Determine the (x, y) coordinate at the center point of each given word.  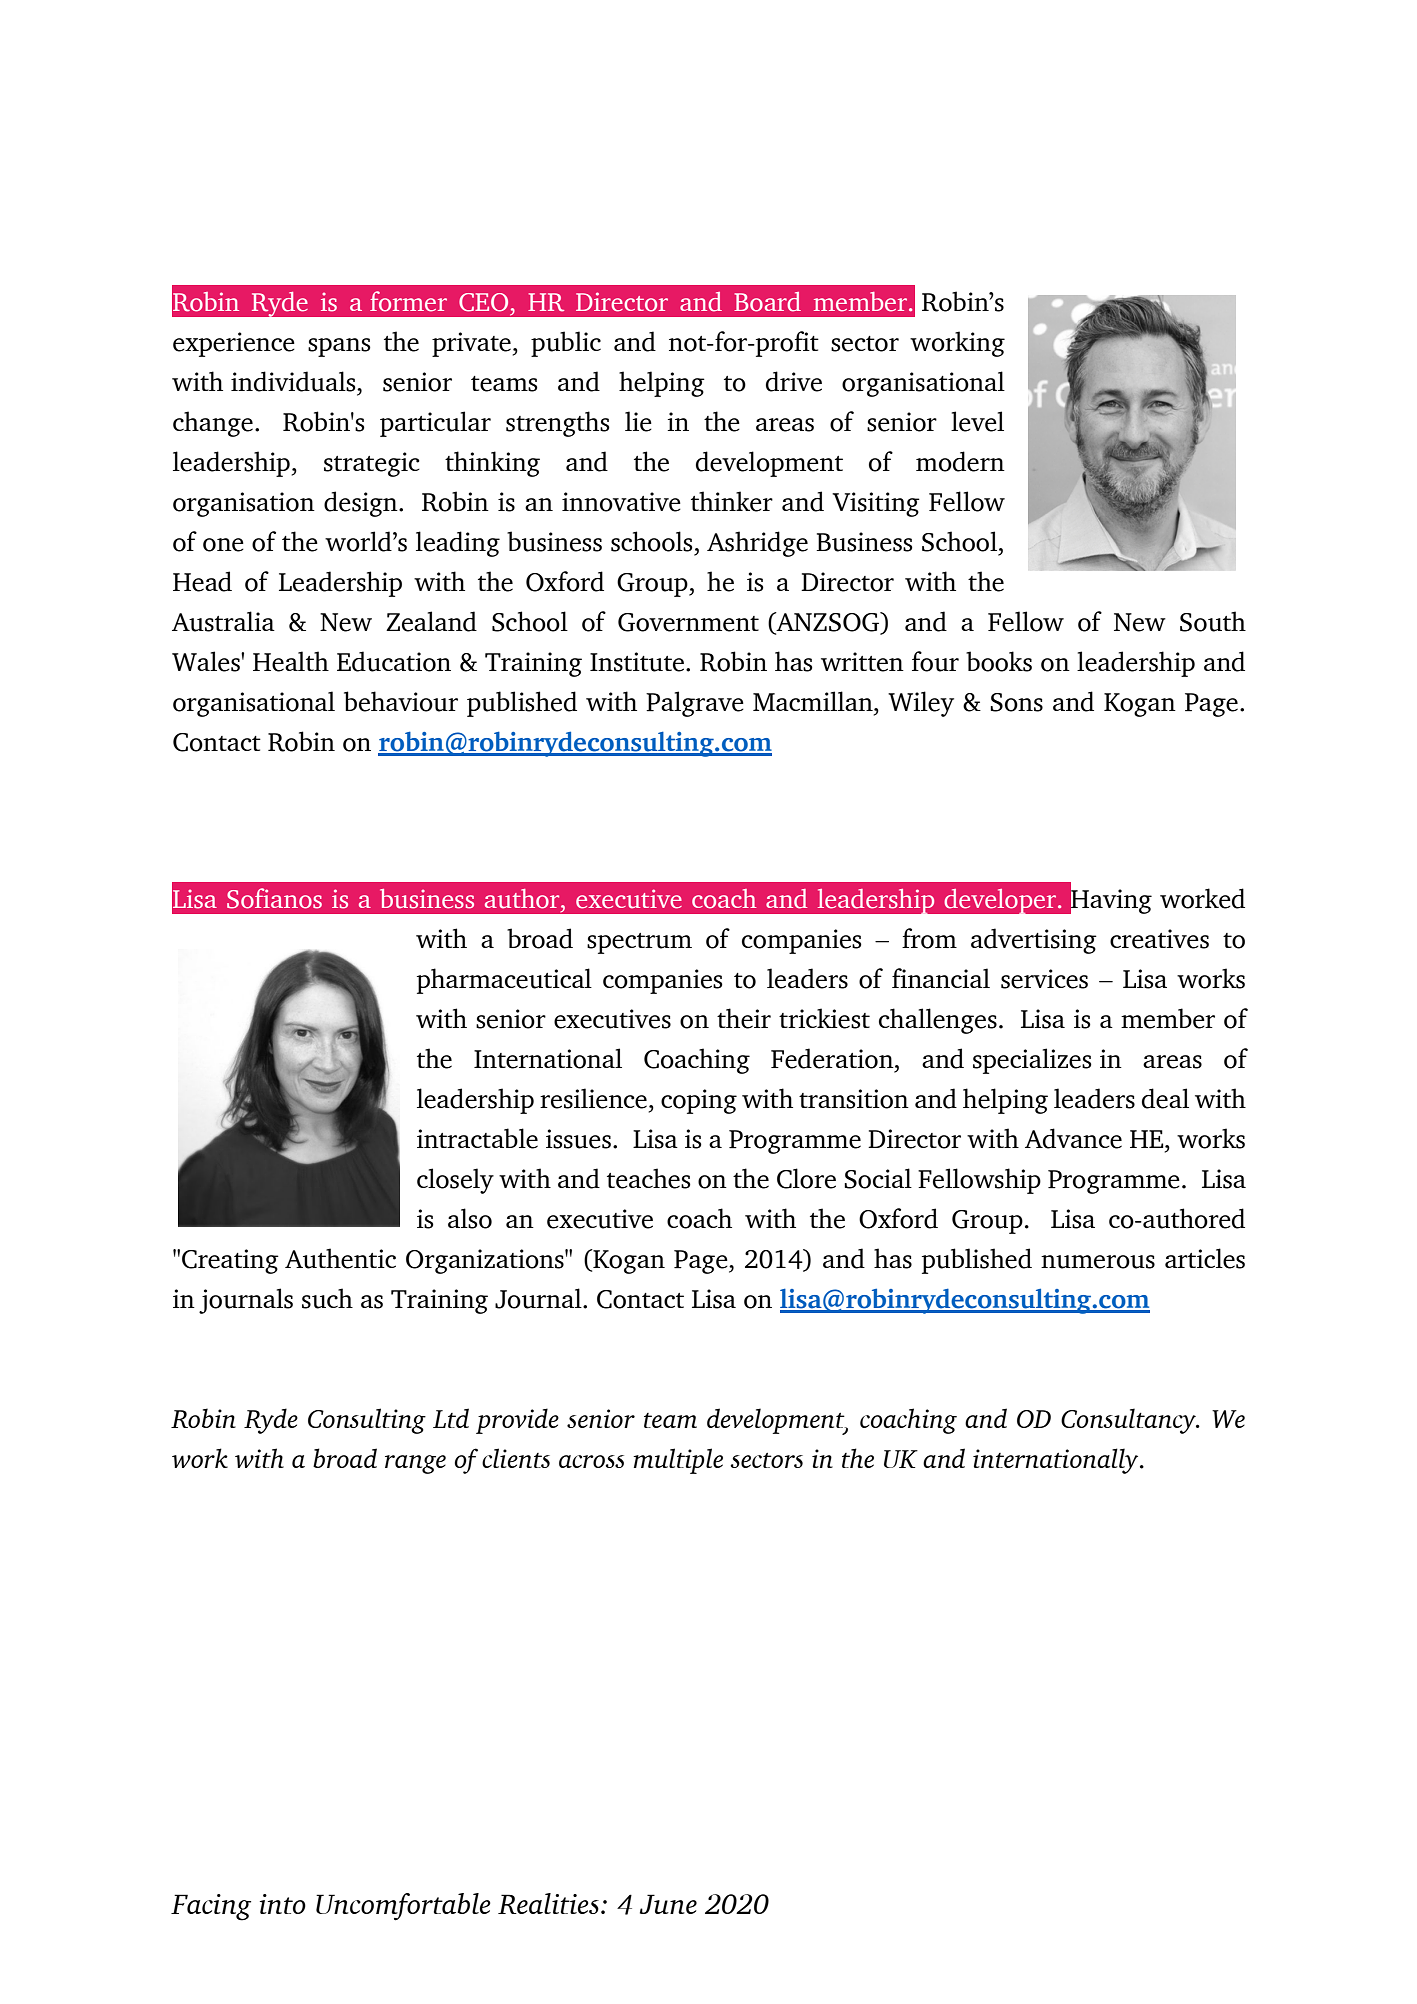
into (283, 1904)
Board (767, 302)
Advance (1073, 1138)
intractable (477, 1138)
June (668, 1904)
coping (699, 1101)
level (977, 421)
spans (339, 347)
